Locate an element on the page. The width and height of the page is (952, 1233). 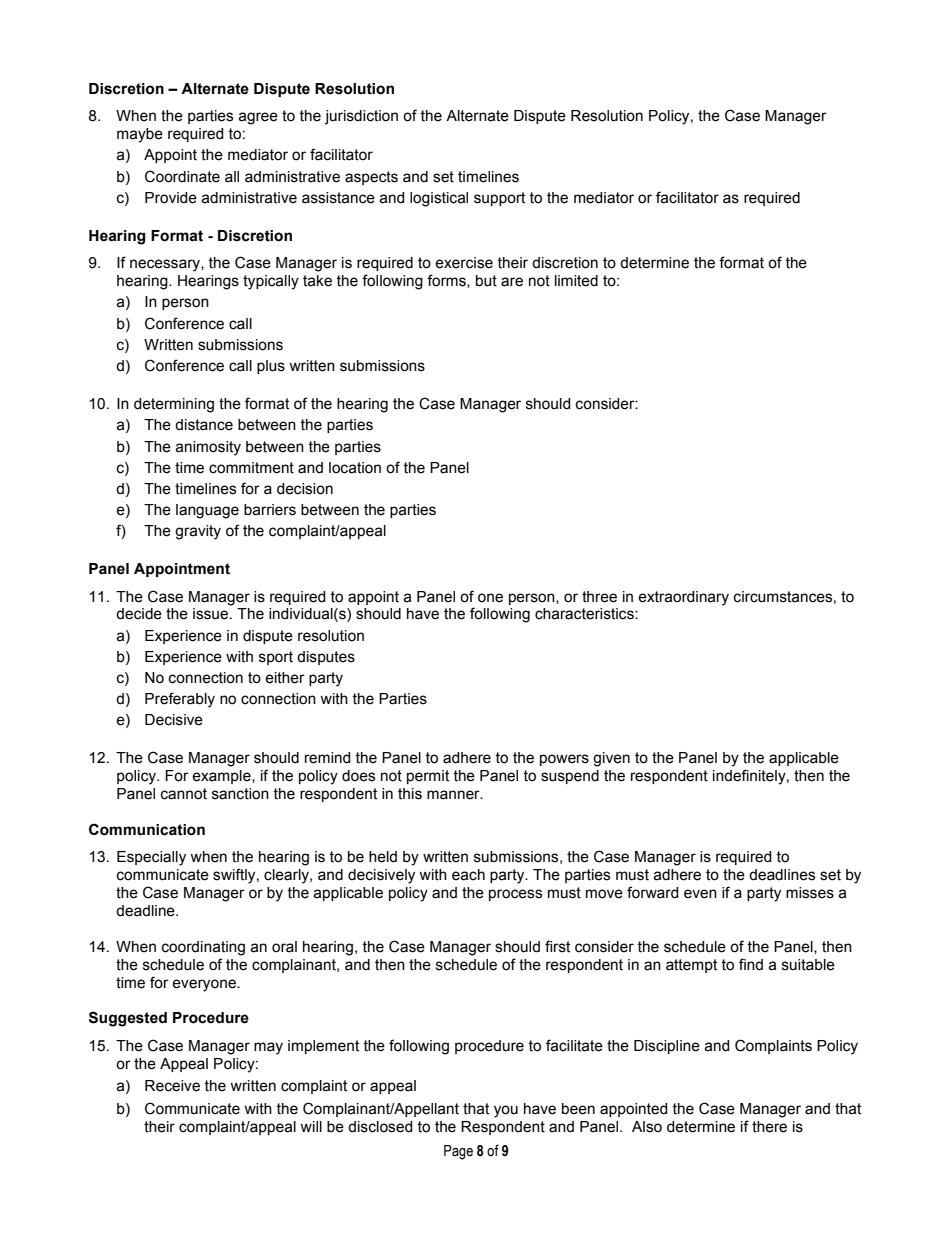
limited is located at coordinates (576, 281).
